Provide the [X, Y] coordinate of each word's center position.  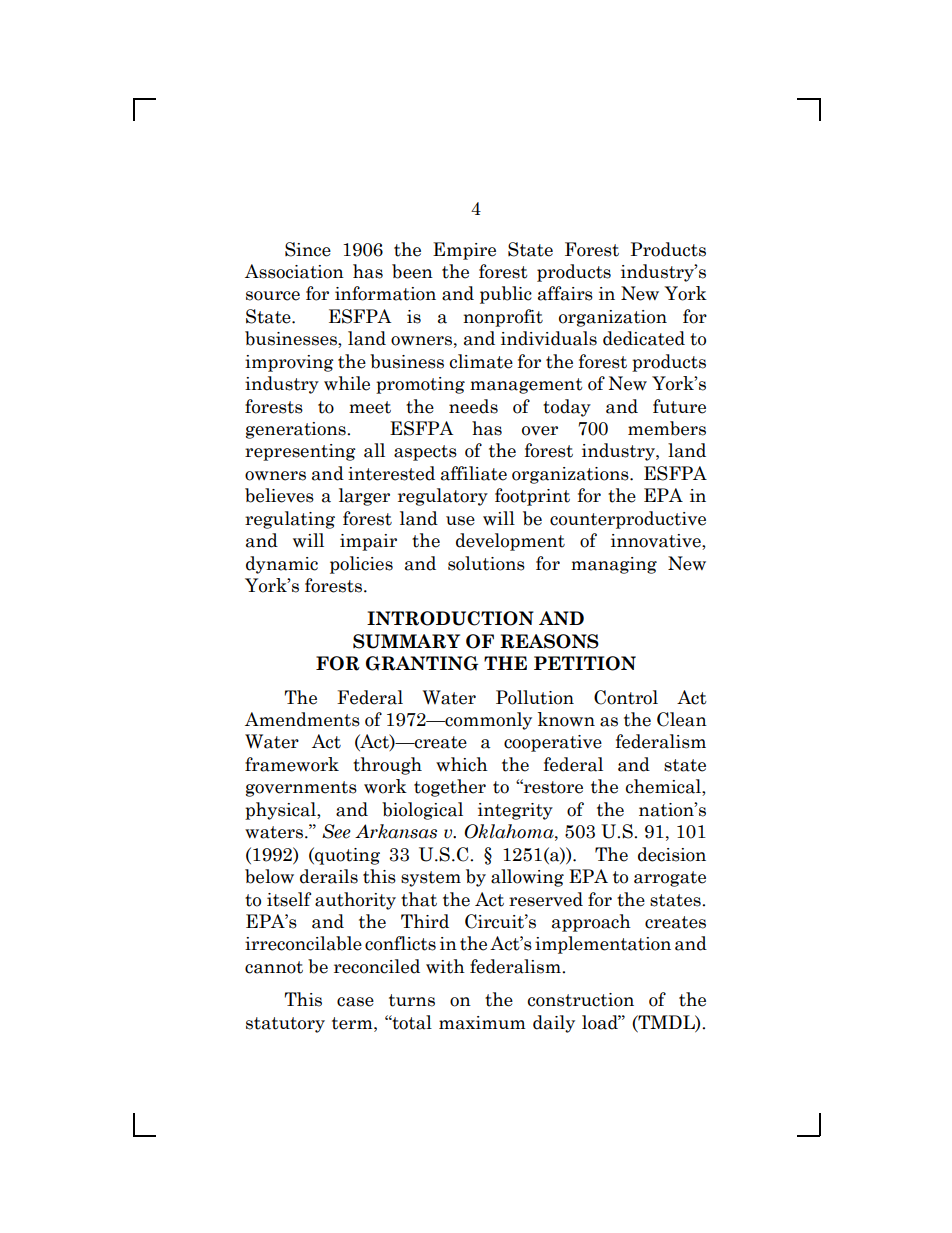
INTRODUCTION [450, 618]
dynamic [282, 565]
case [355, 1002]
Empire [464, 251]
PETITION [585, 663]
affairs [565, 293]
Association [294, 271]
